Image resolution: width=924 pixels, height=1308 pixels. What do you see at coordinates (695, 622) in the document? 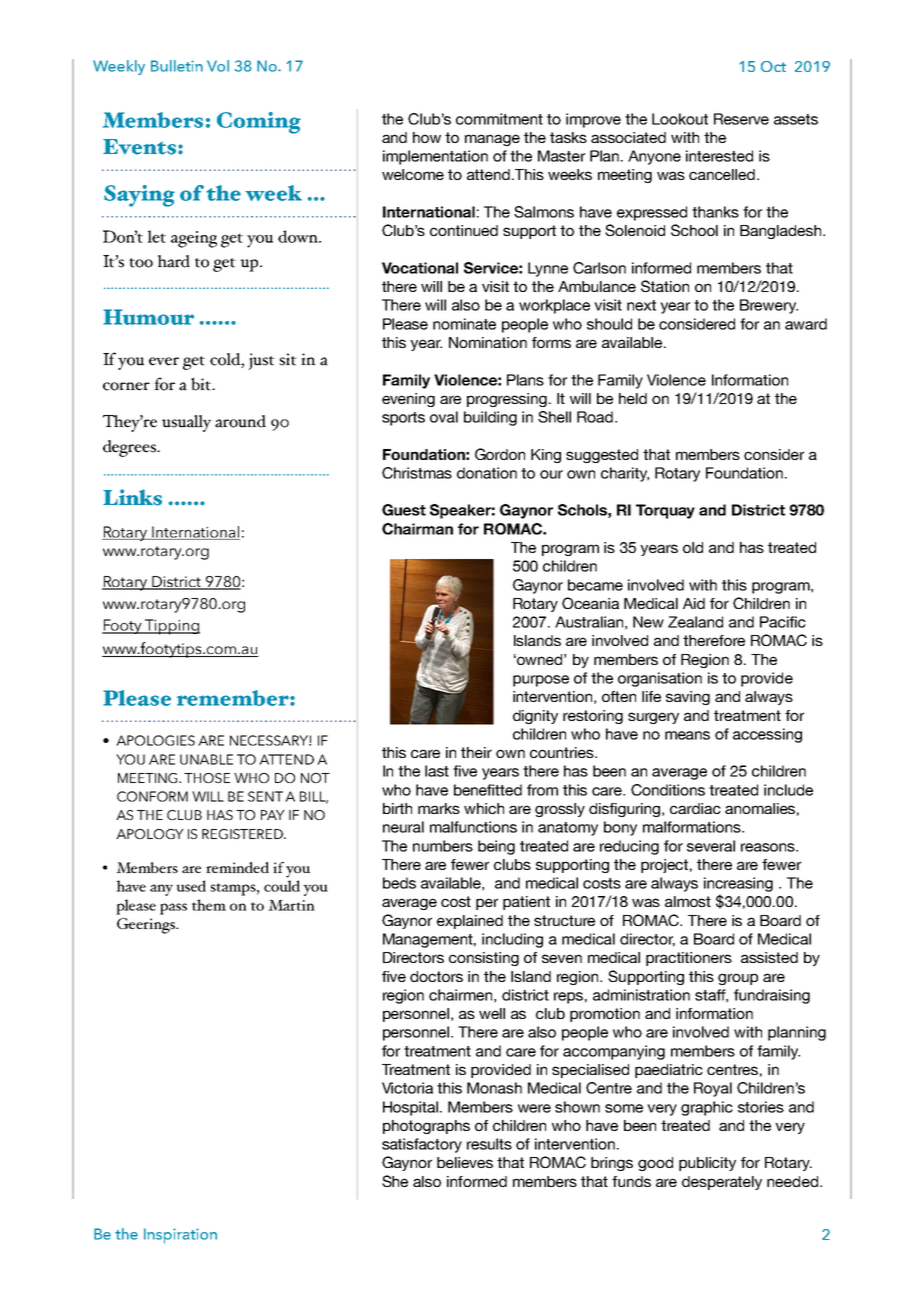
I see `Zealand` at bounding box center [695, 622].
